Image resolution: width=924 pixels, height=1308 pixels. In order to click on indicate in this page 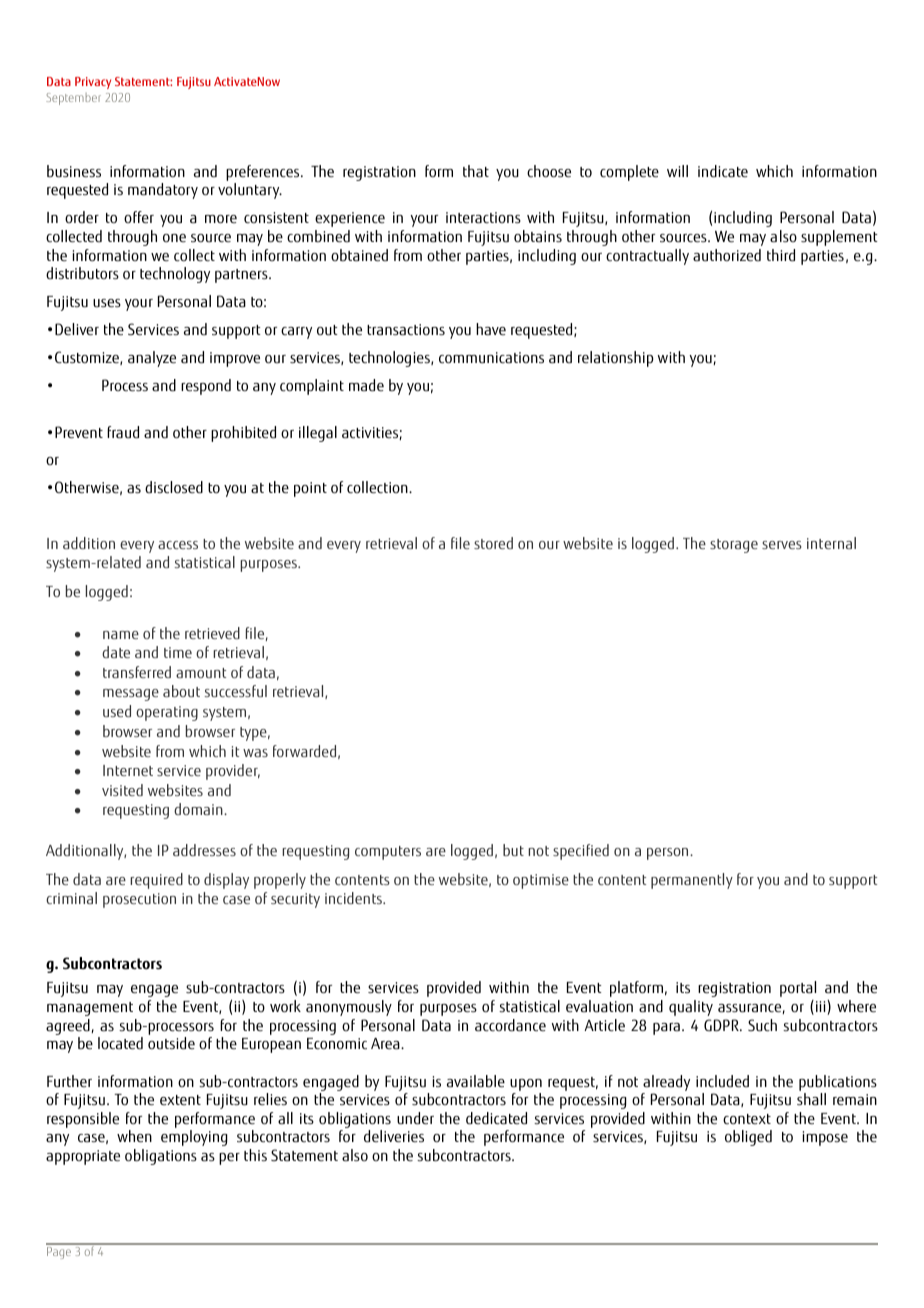, I will do `click(723, 171)`.
